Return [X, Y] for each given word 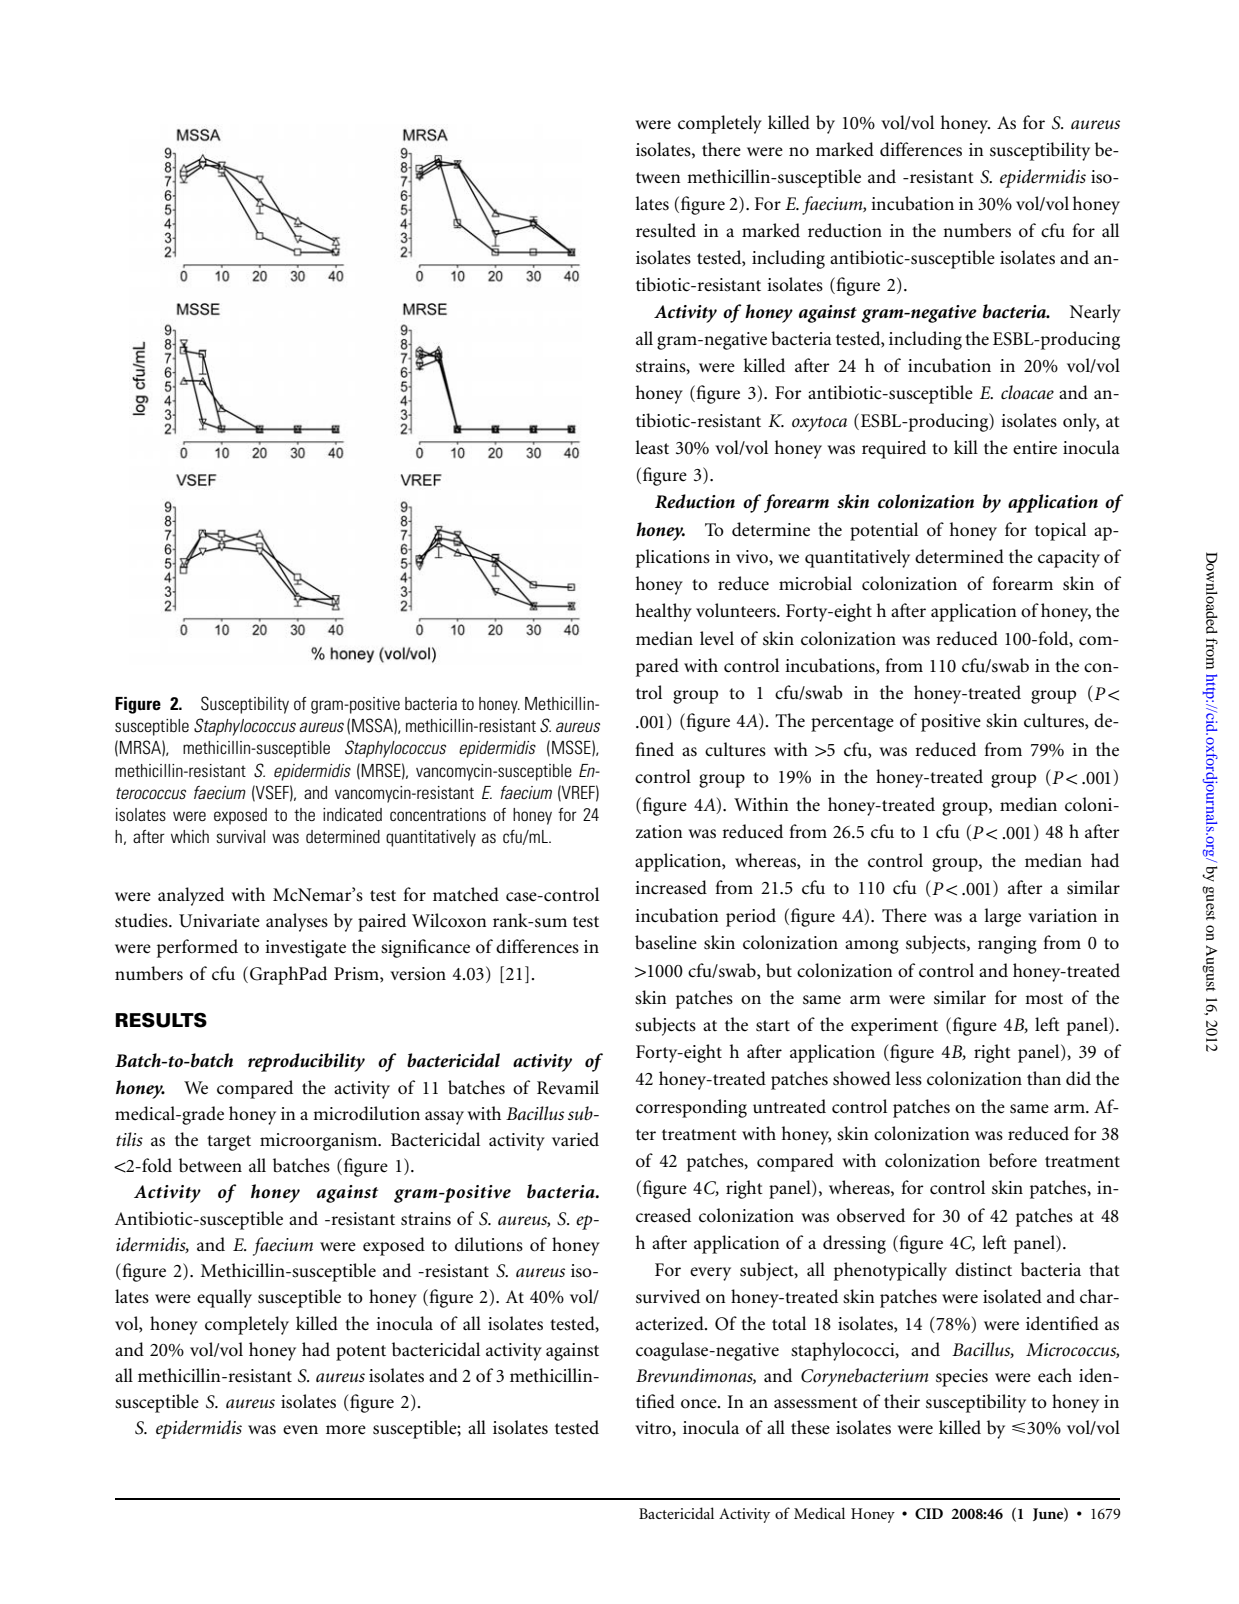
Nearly [1095, 313]
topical [1060, 531]
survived [668, 1296]
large [1002, 917]
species [962, 1378]
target [229, 1143]
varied [575, 1139]
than [1044, 1078]
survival [241, 836]
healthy [664, 612]
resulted [666, 230]
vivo [753, 557]
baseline [666, 942]
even [300, 1430]
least [652, 447]
